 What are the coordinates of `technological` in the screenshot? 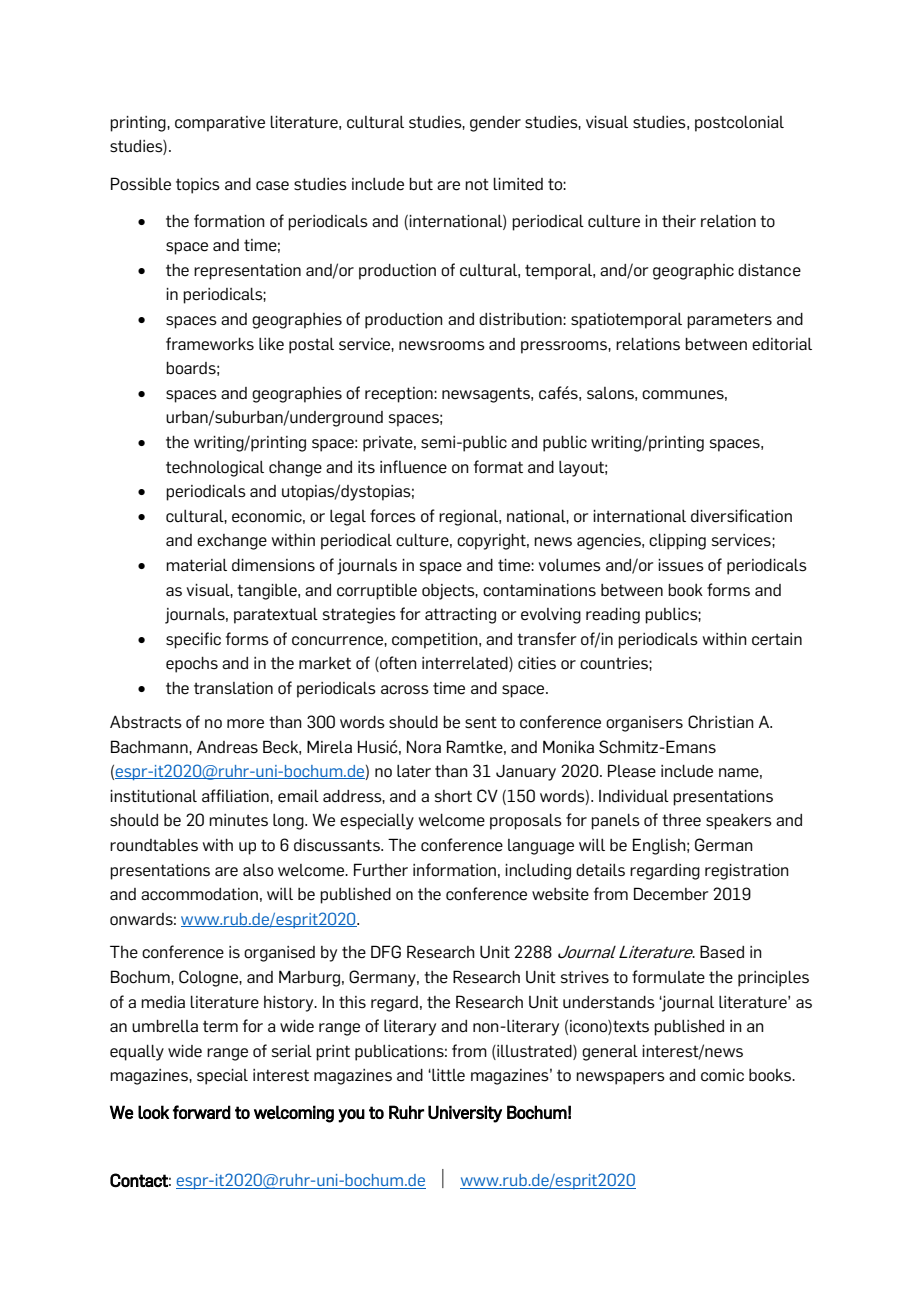 It's located at (215, 468).
